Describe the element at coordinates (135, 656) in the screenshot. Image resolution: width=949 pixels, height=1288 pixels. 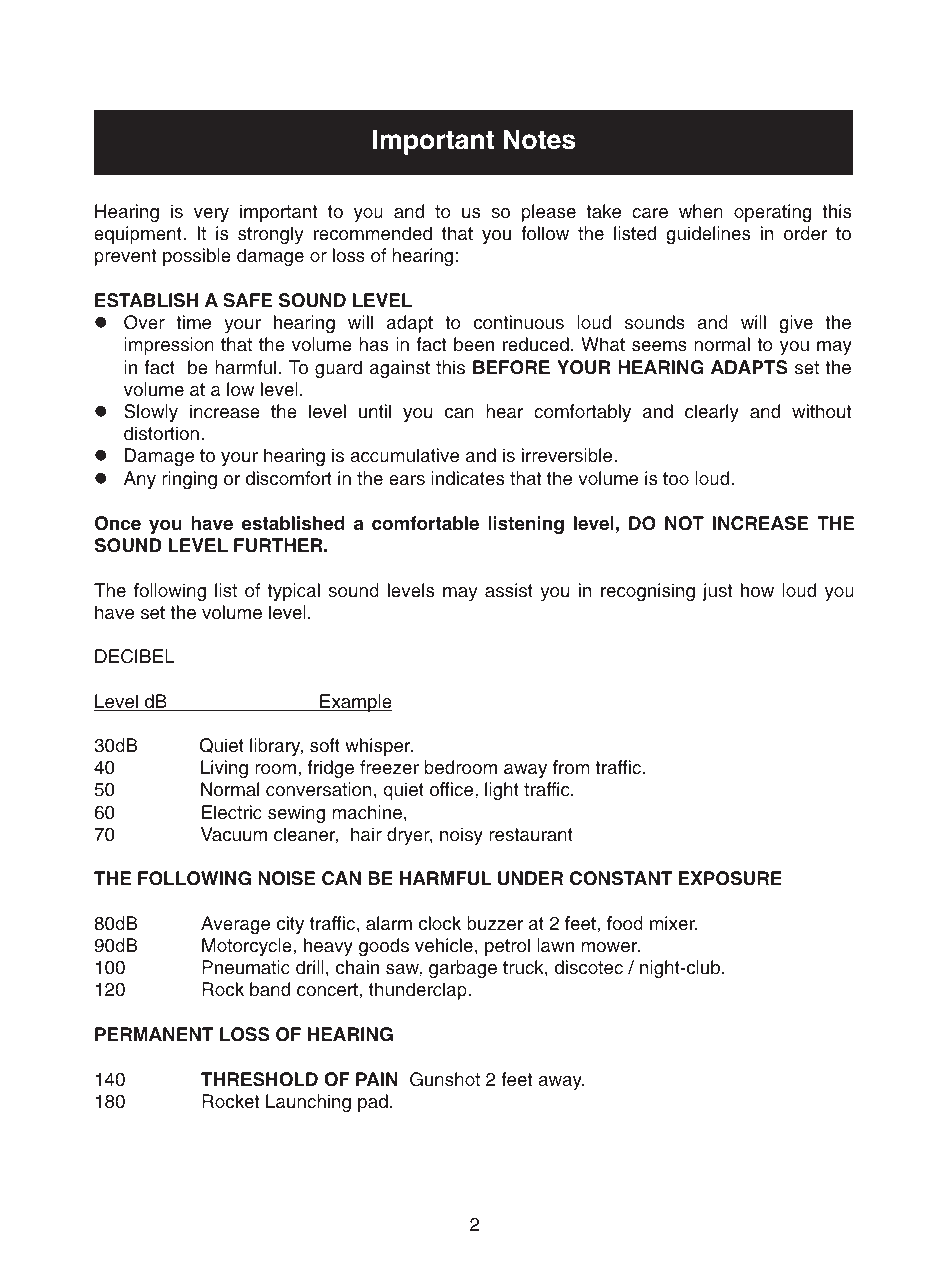
I see `DECIBEL` at that location.
